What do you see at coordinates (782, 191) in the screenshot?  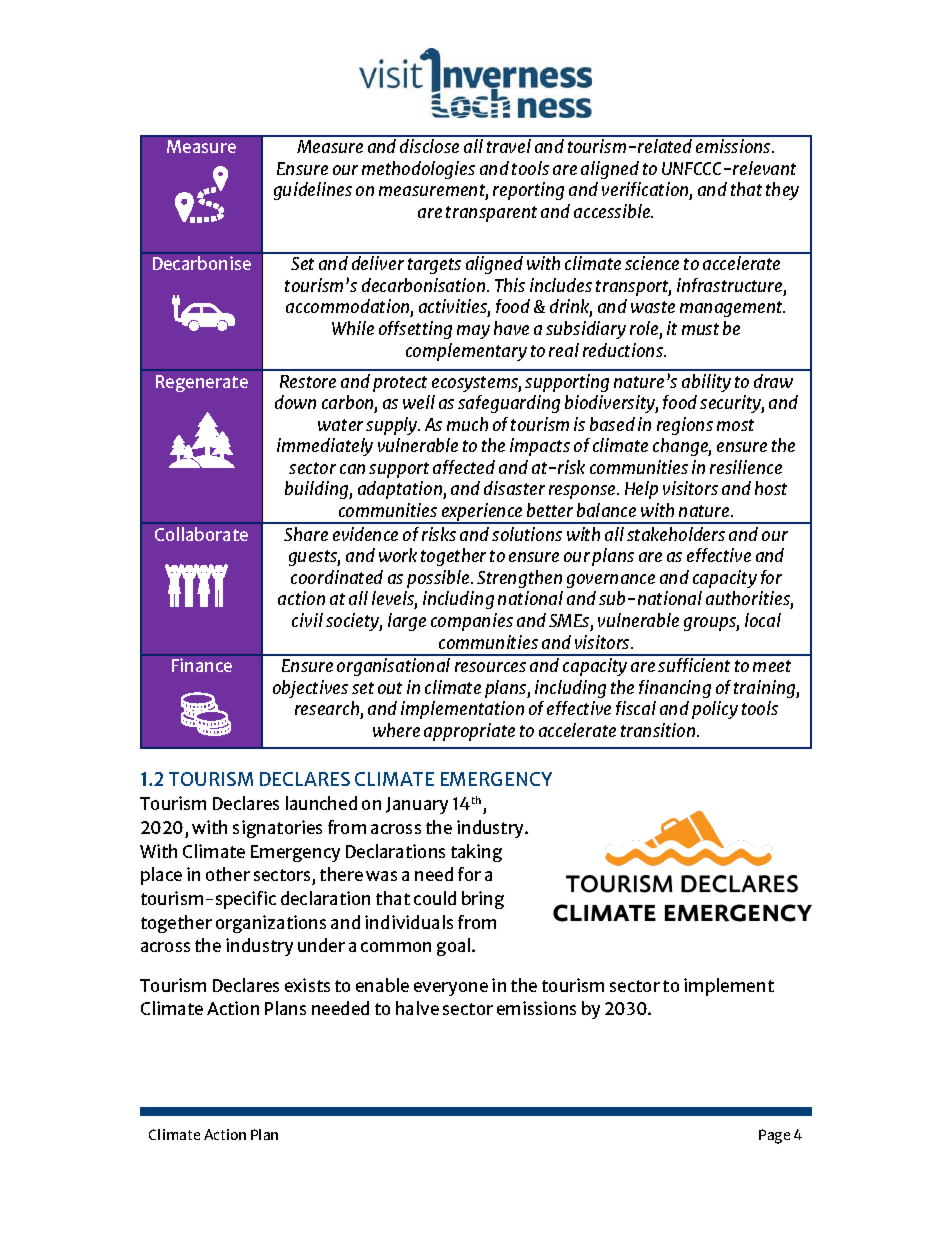 I see `they` at bounding box center [782, 191].
